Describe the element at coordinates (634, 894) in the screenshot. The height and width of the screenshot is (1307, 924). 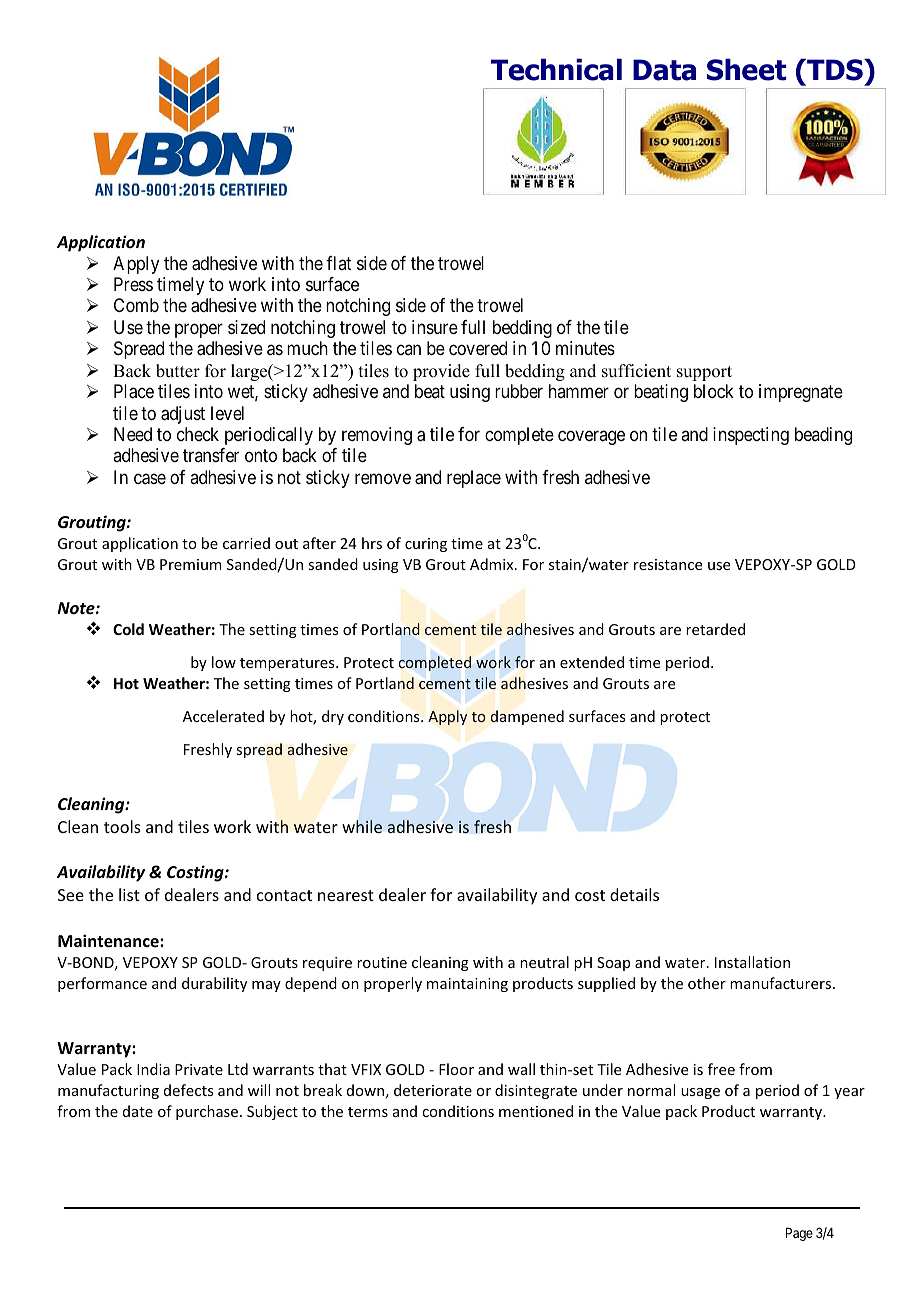
I see `details` at that location.
